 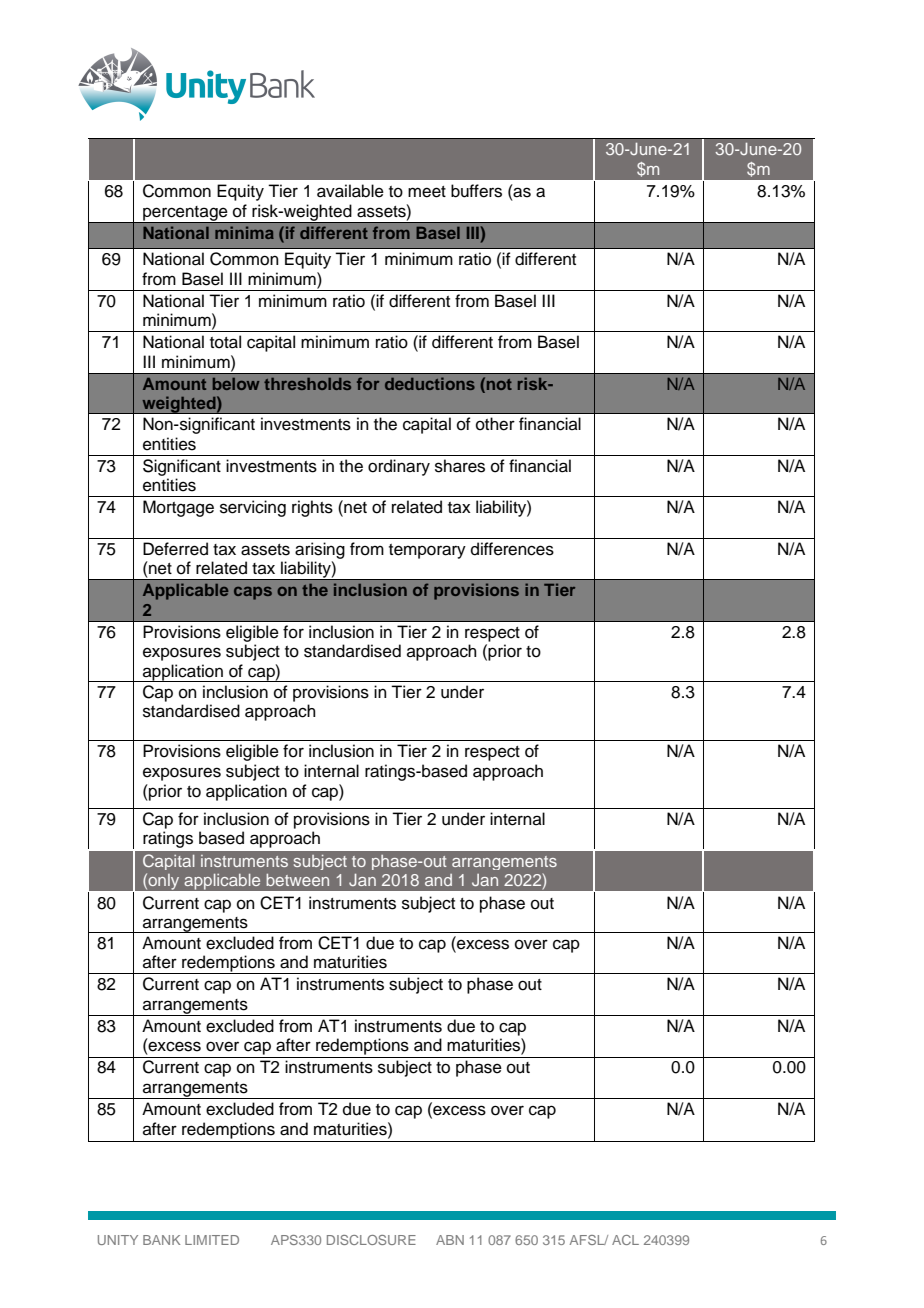 I want to click on minima, so click(x=244, y=232).
